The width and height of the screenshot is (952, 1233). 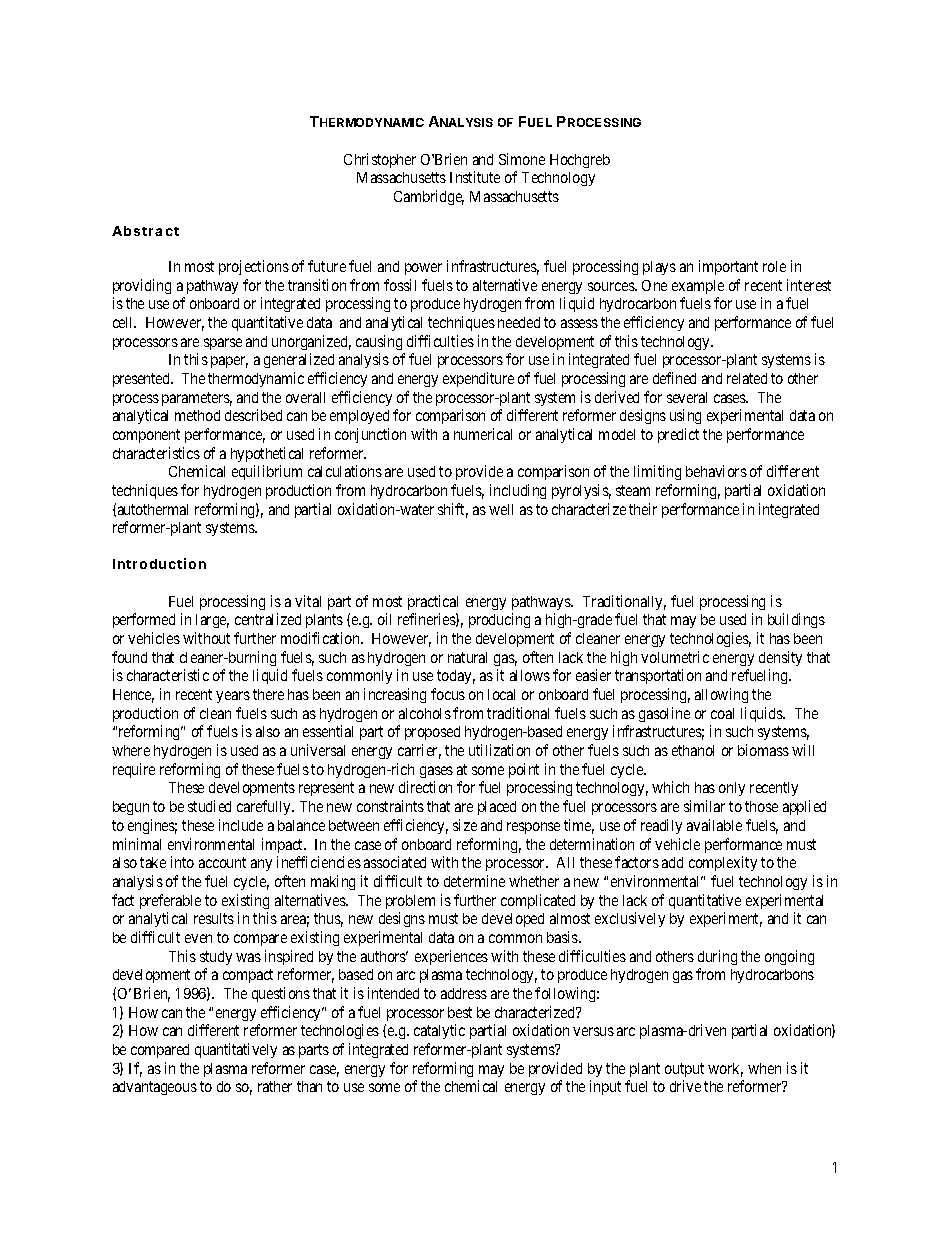 What do you see at coordinates (155, 1088) in the screenshot?
I see `advantageous` at bounding box center [155, 1088].
